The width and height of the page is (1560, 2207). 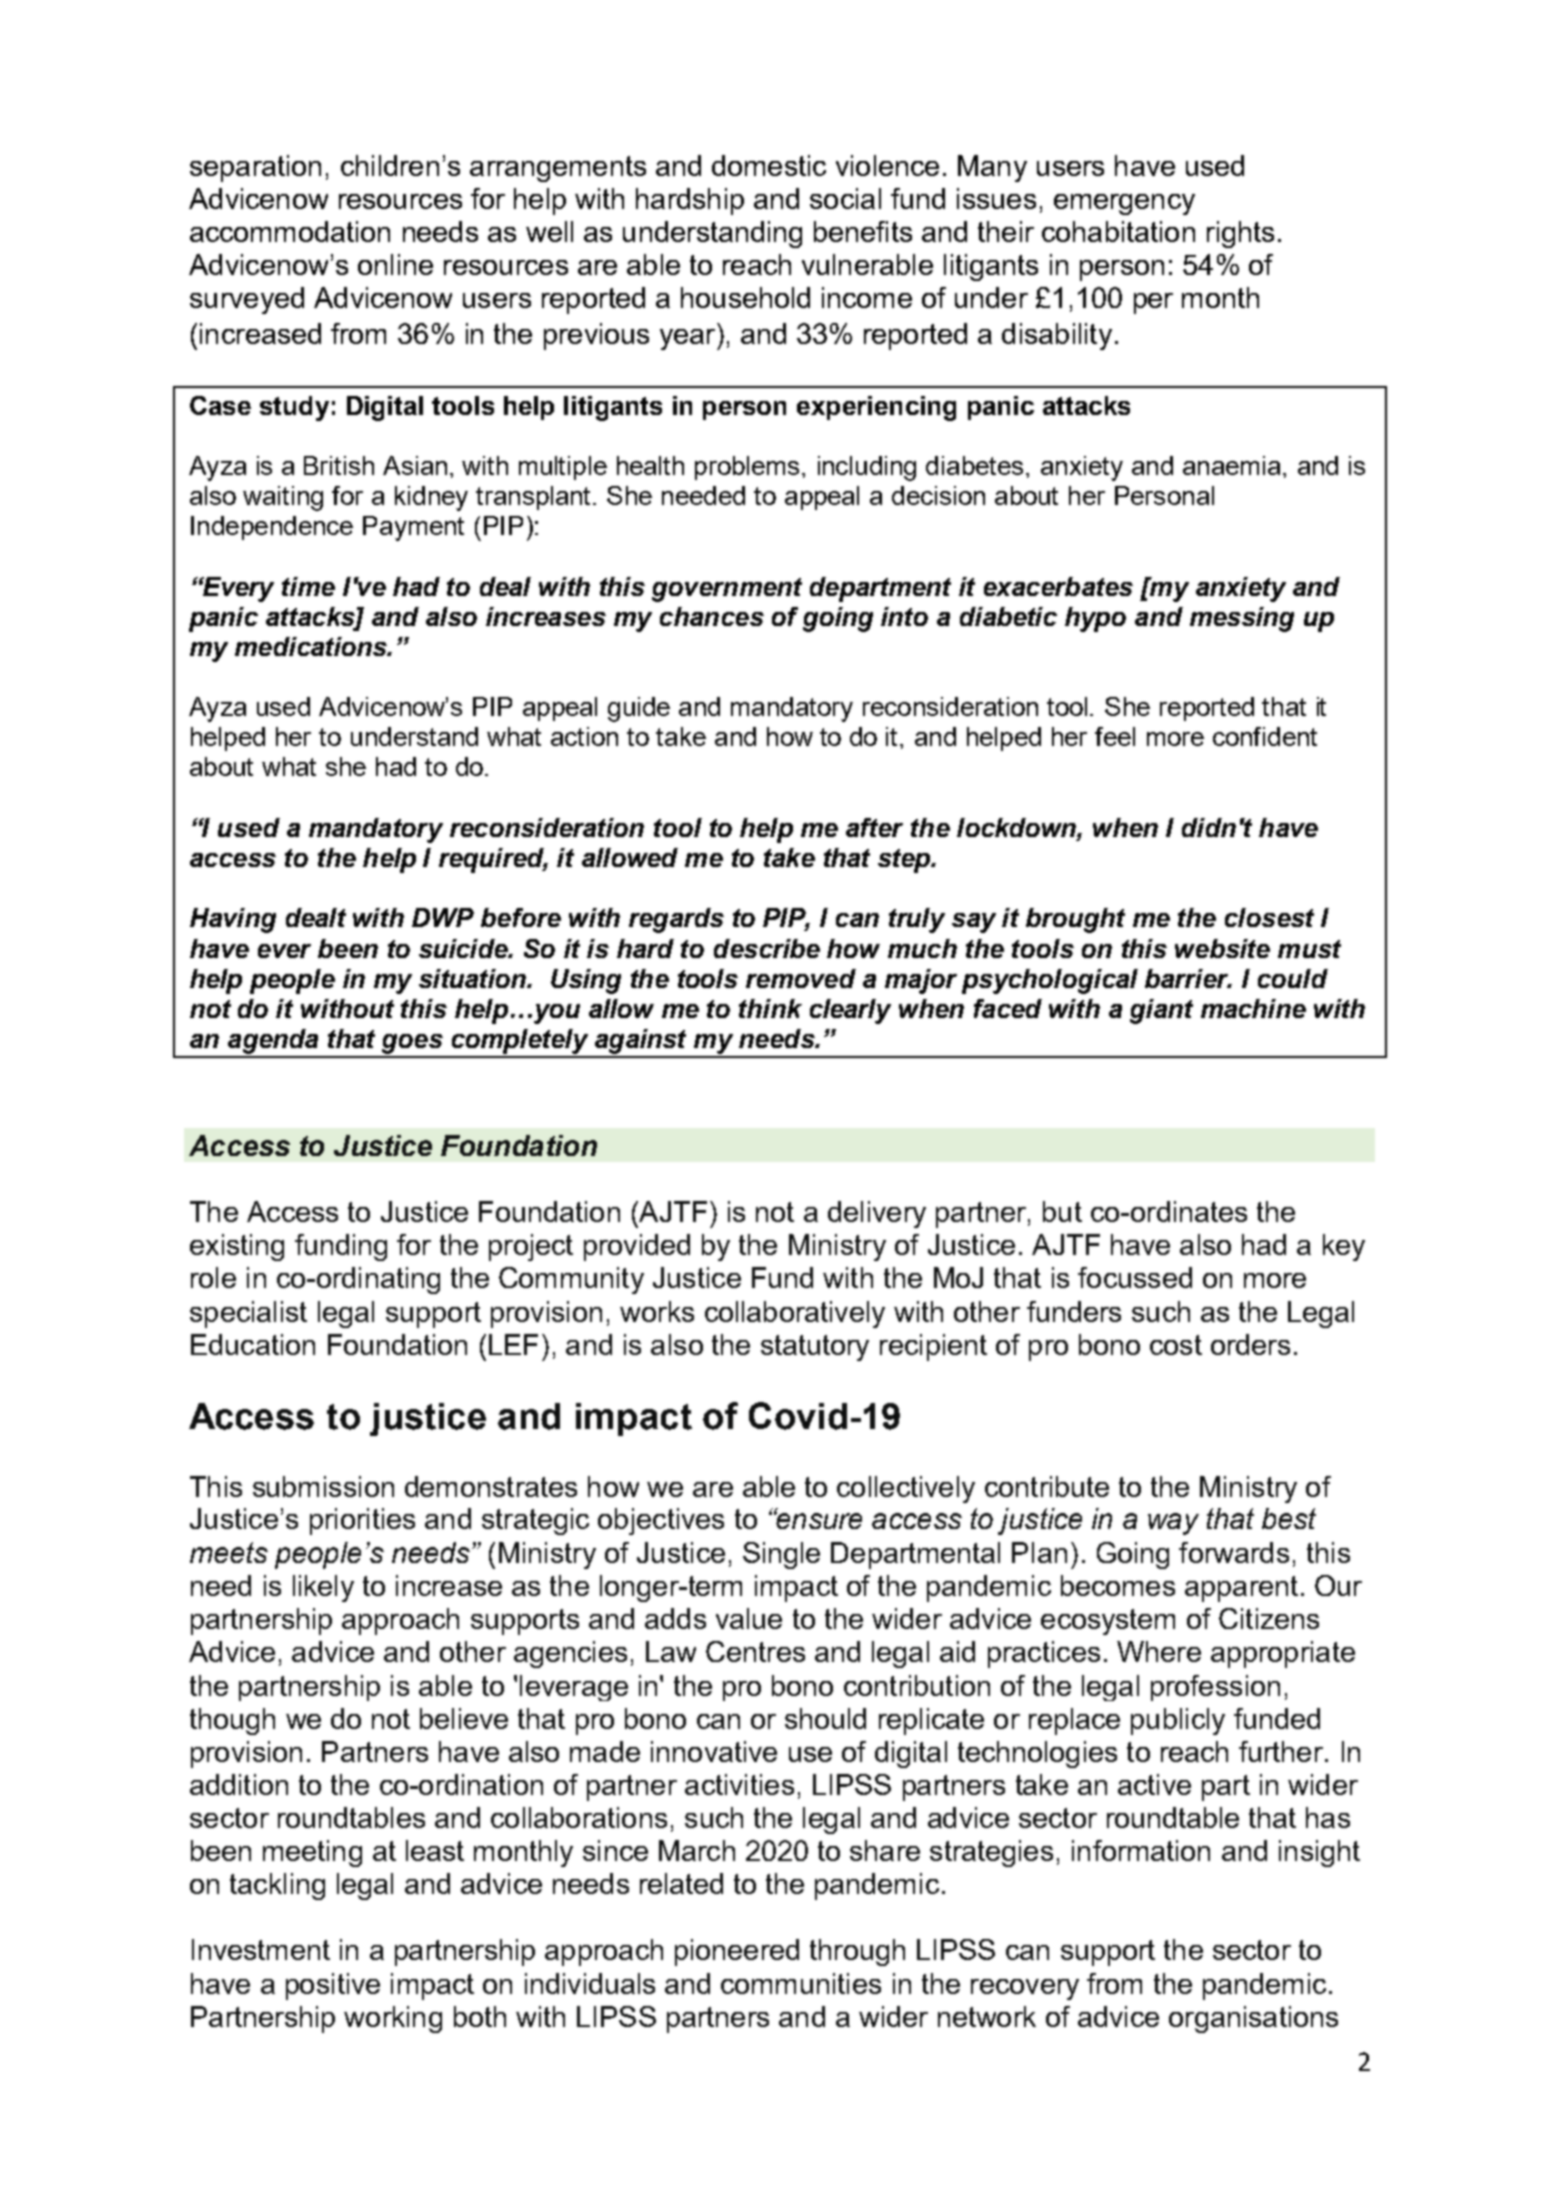 I want to click on positive, so click(x=333, y=1986).
